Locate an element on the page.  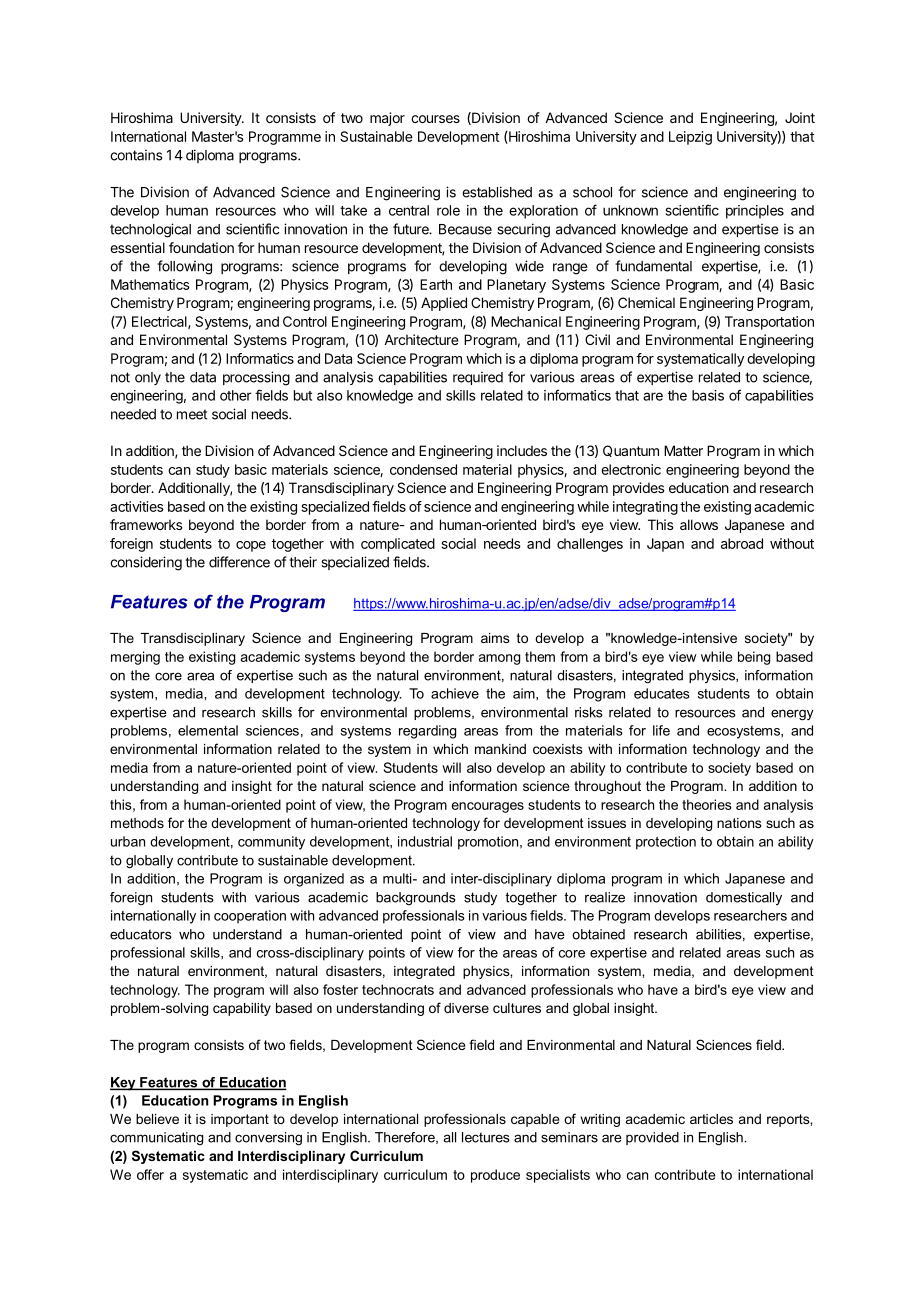
lectures is located at coordinates (486, 1137).
